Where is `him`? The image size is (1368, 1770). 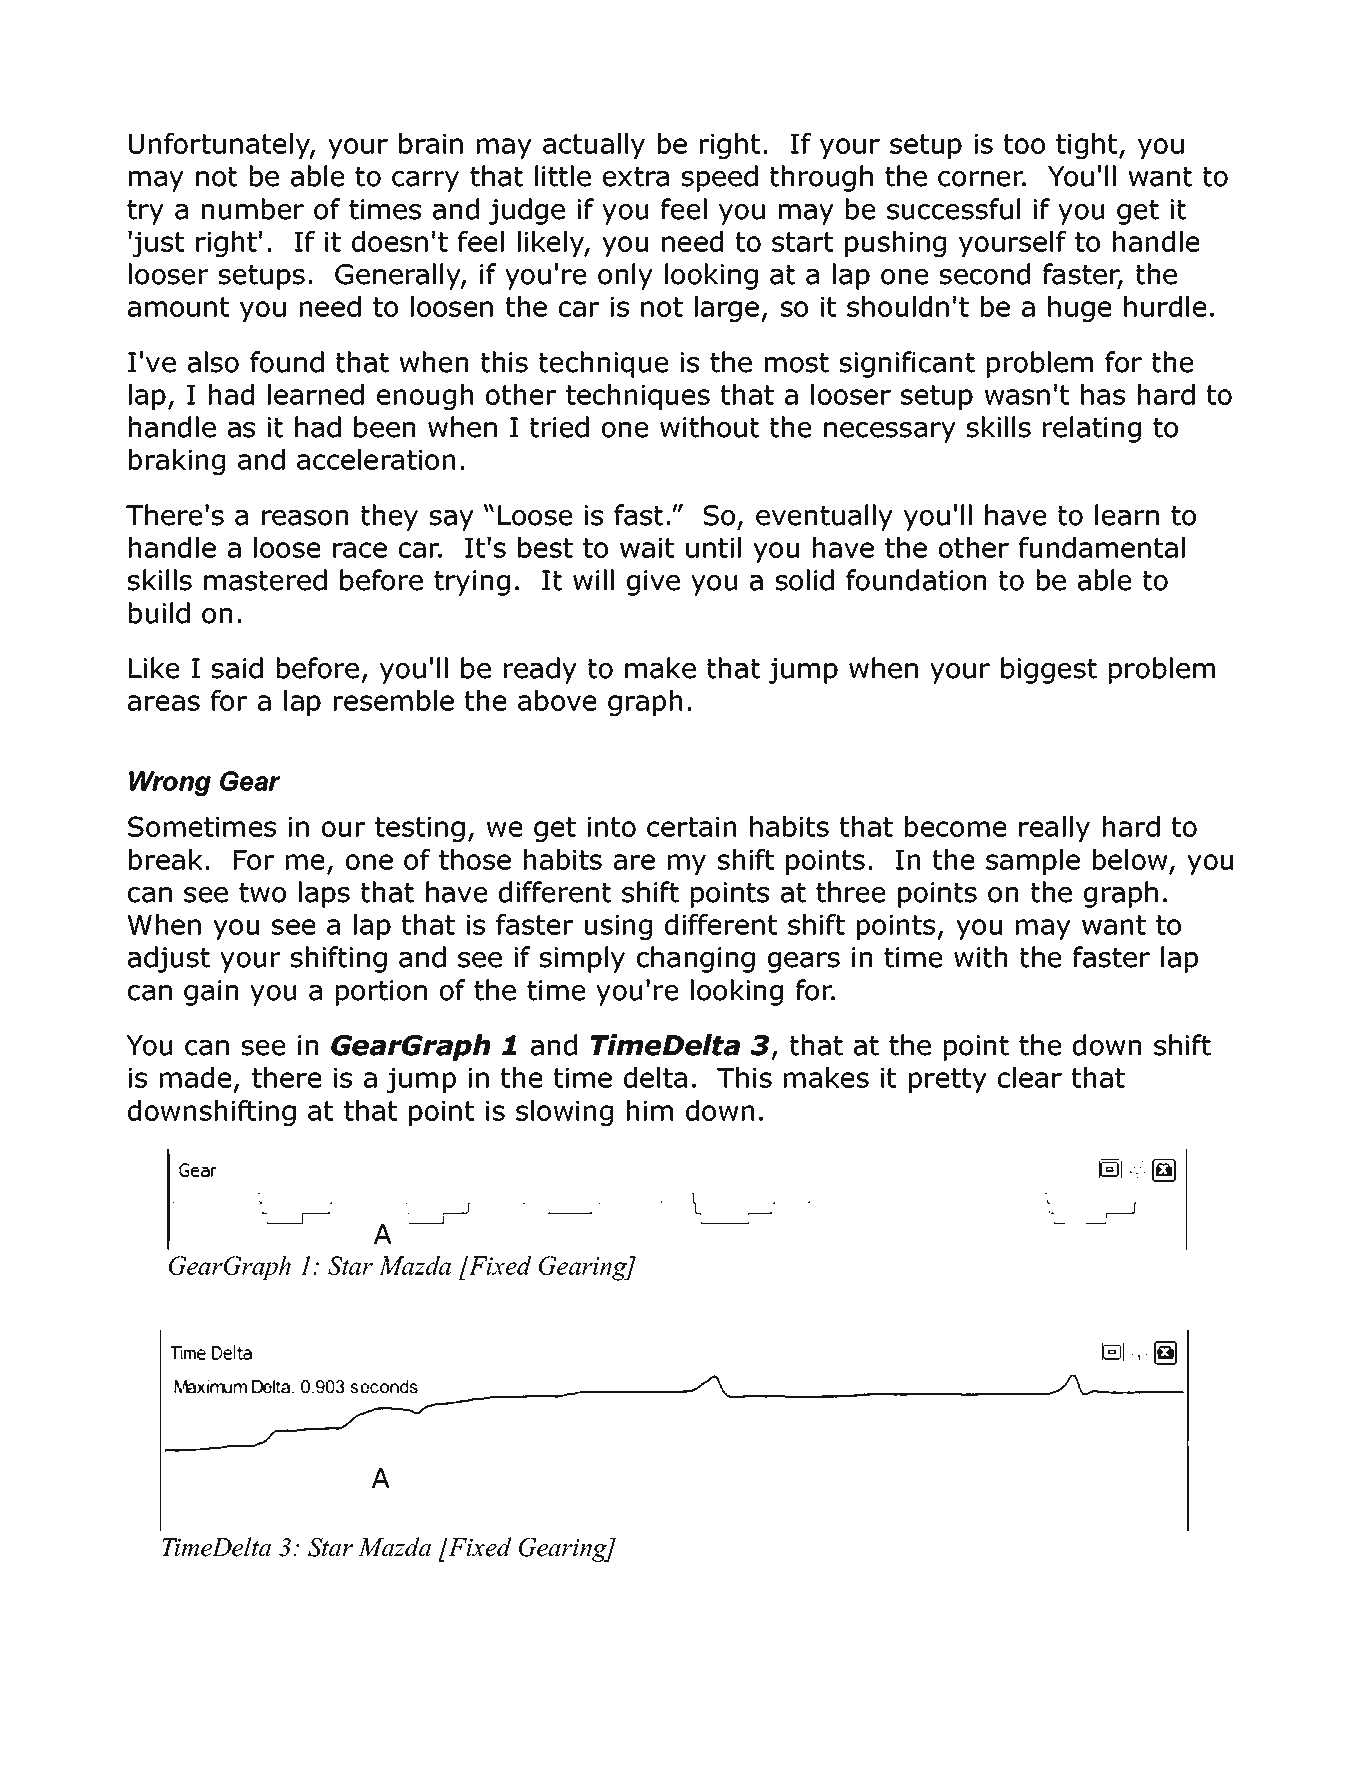 him is located at coordinates (650, 1110).
